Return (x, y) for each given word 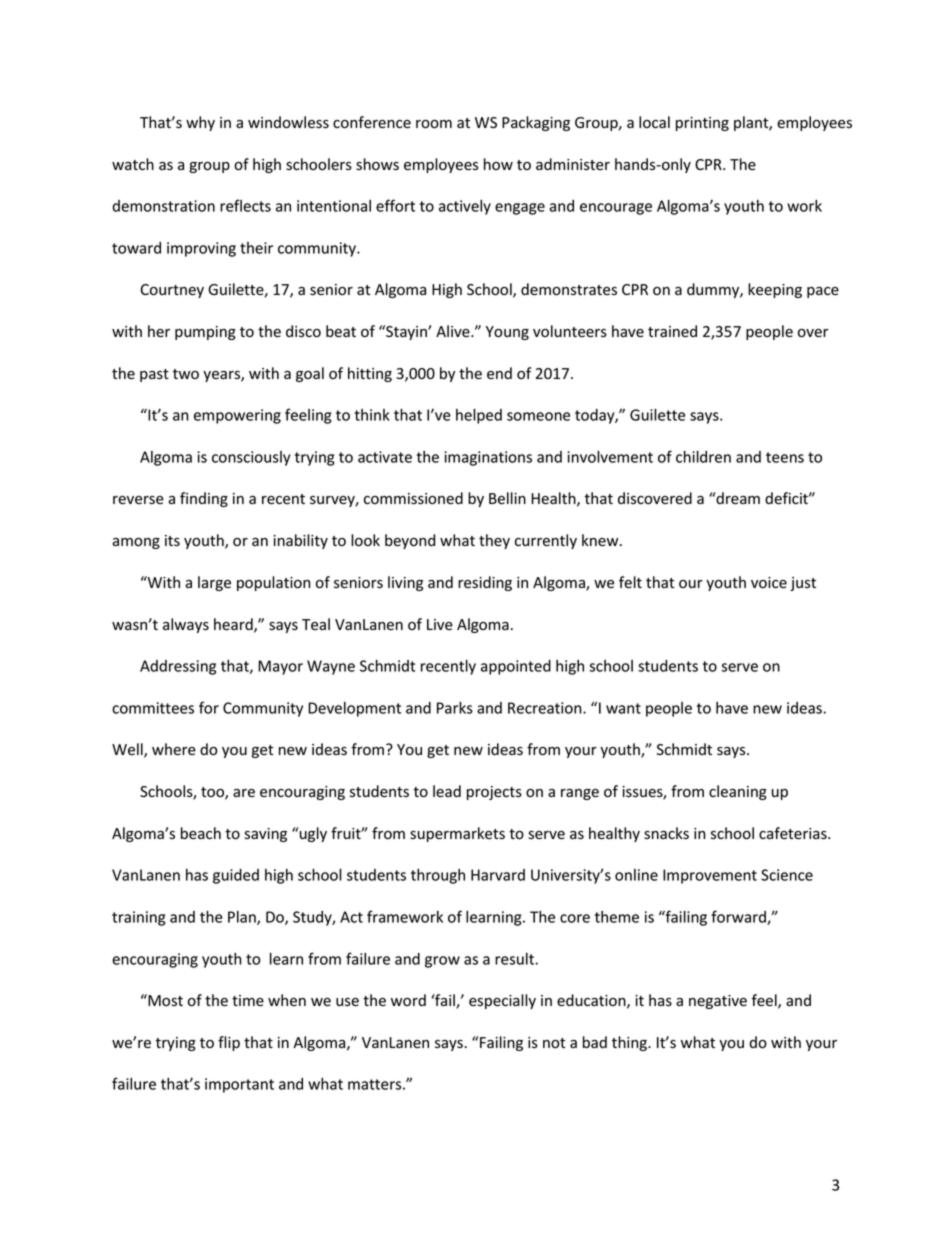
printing (702, 124)
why (200, 123)
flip (229, 1043)
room (434, 124)
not (554, 1043)
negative (718, 1002)
